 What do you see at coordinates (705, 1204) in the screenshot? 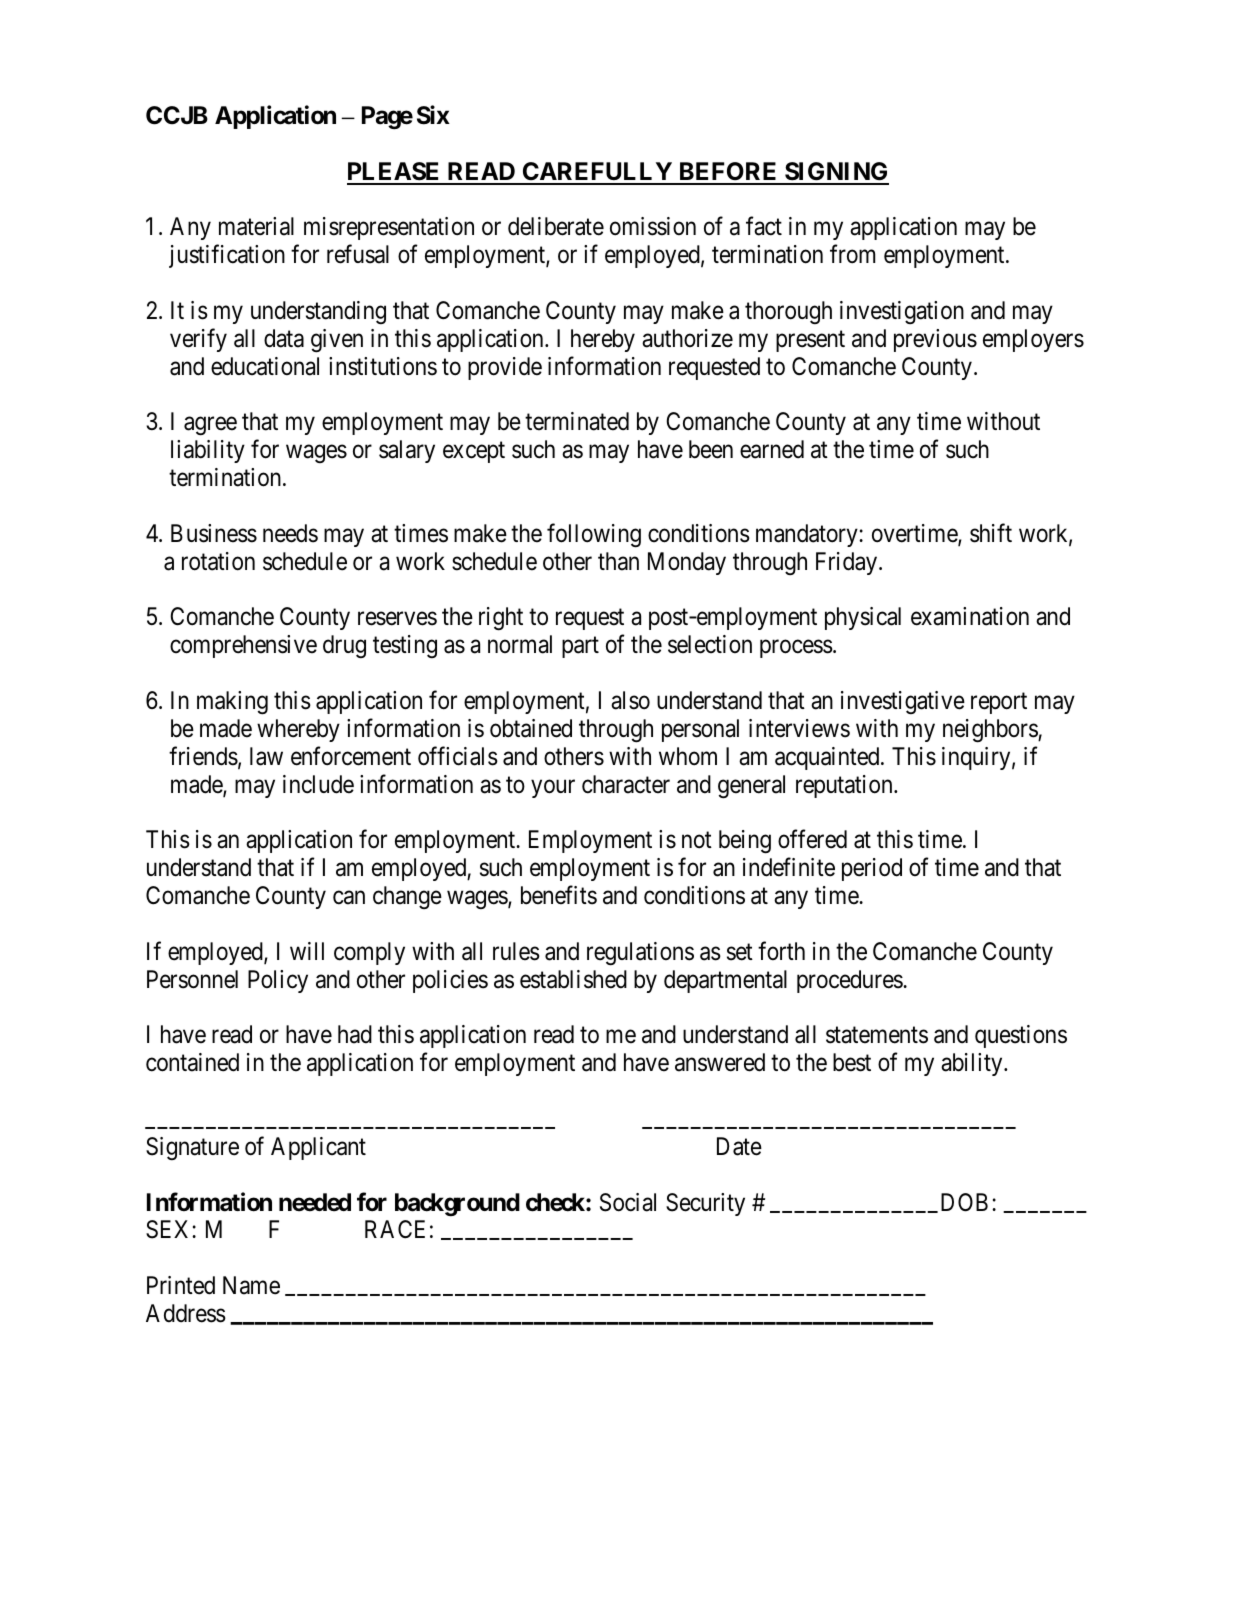
I see `Security` at bounding box center [705, 1204].
